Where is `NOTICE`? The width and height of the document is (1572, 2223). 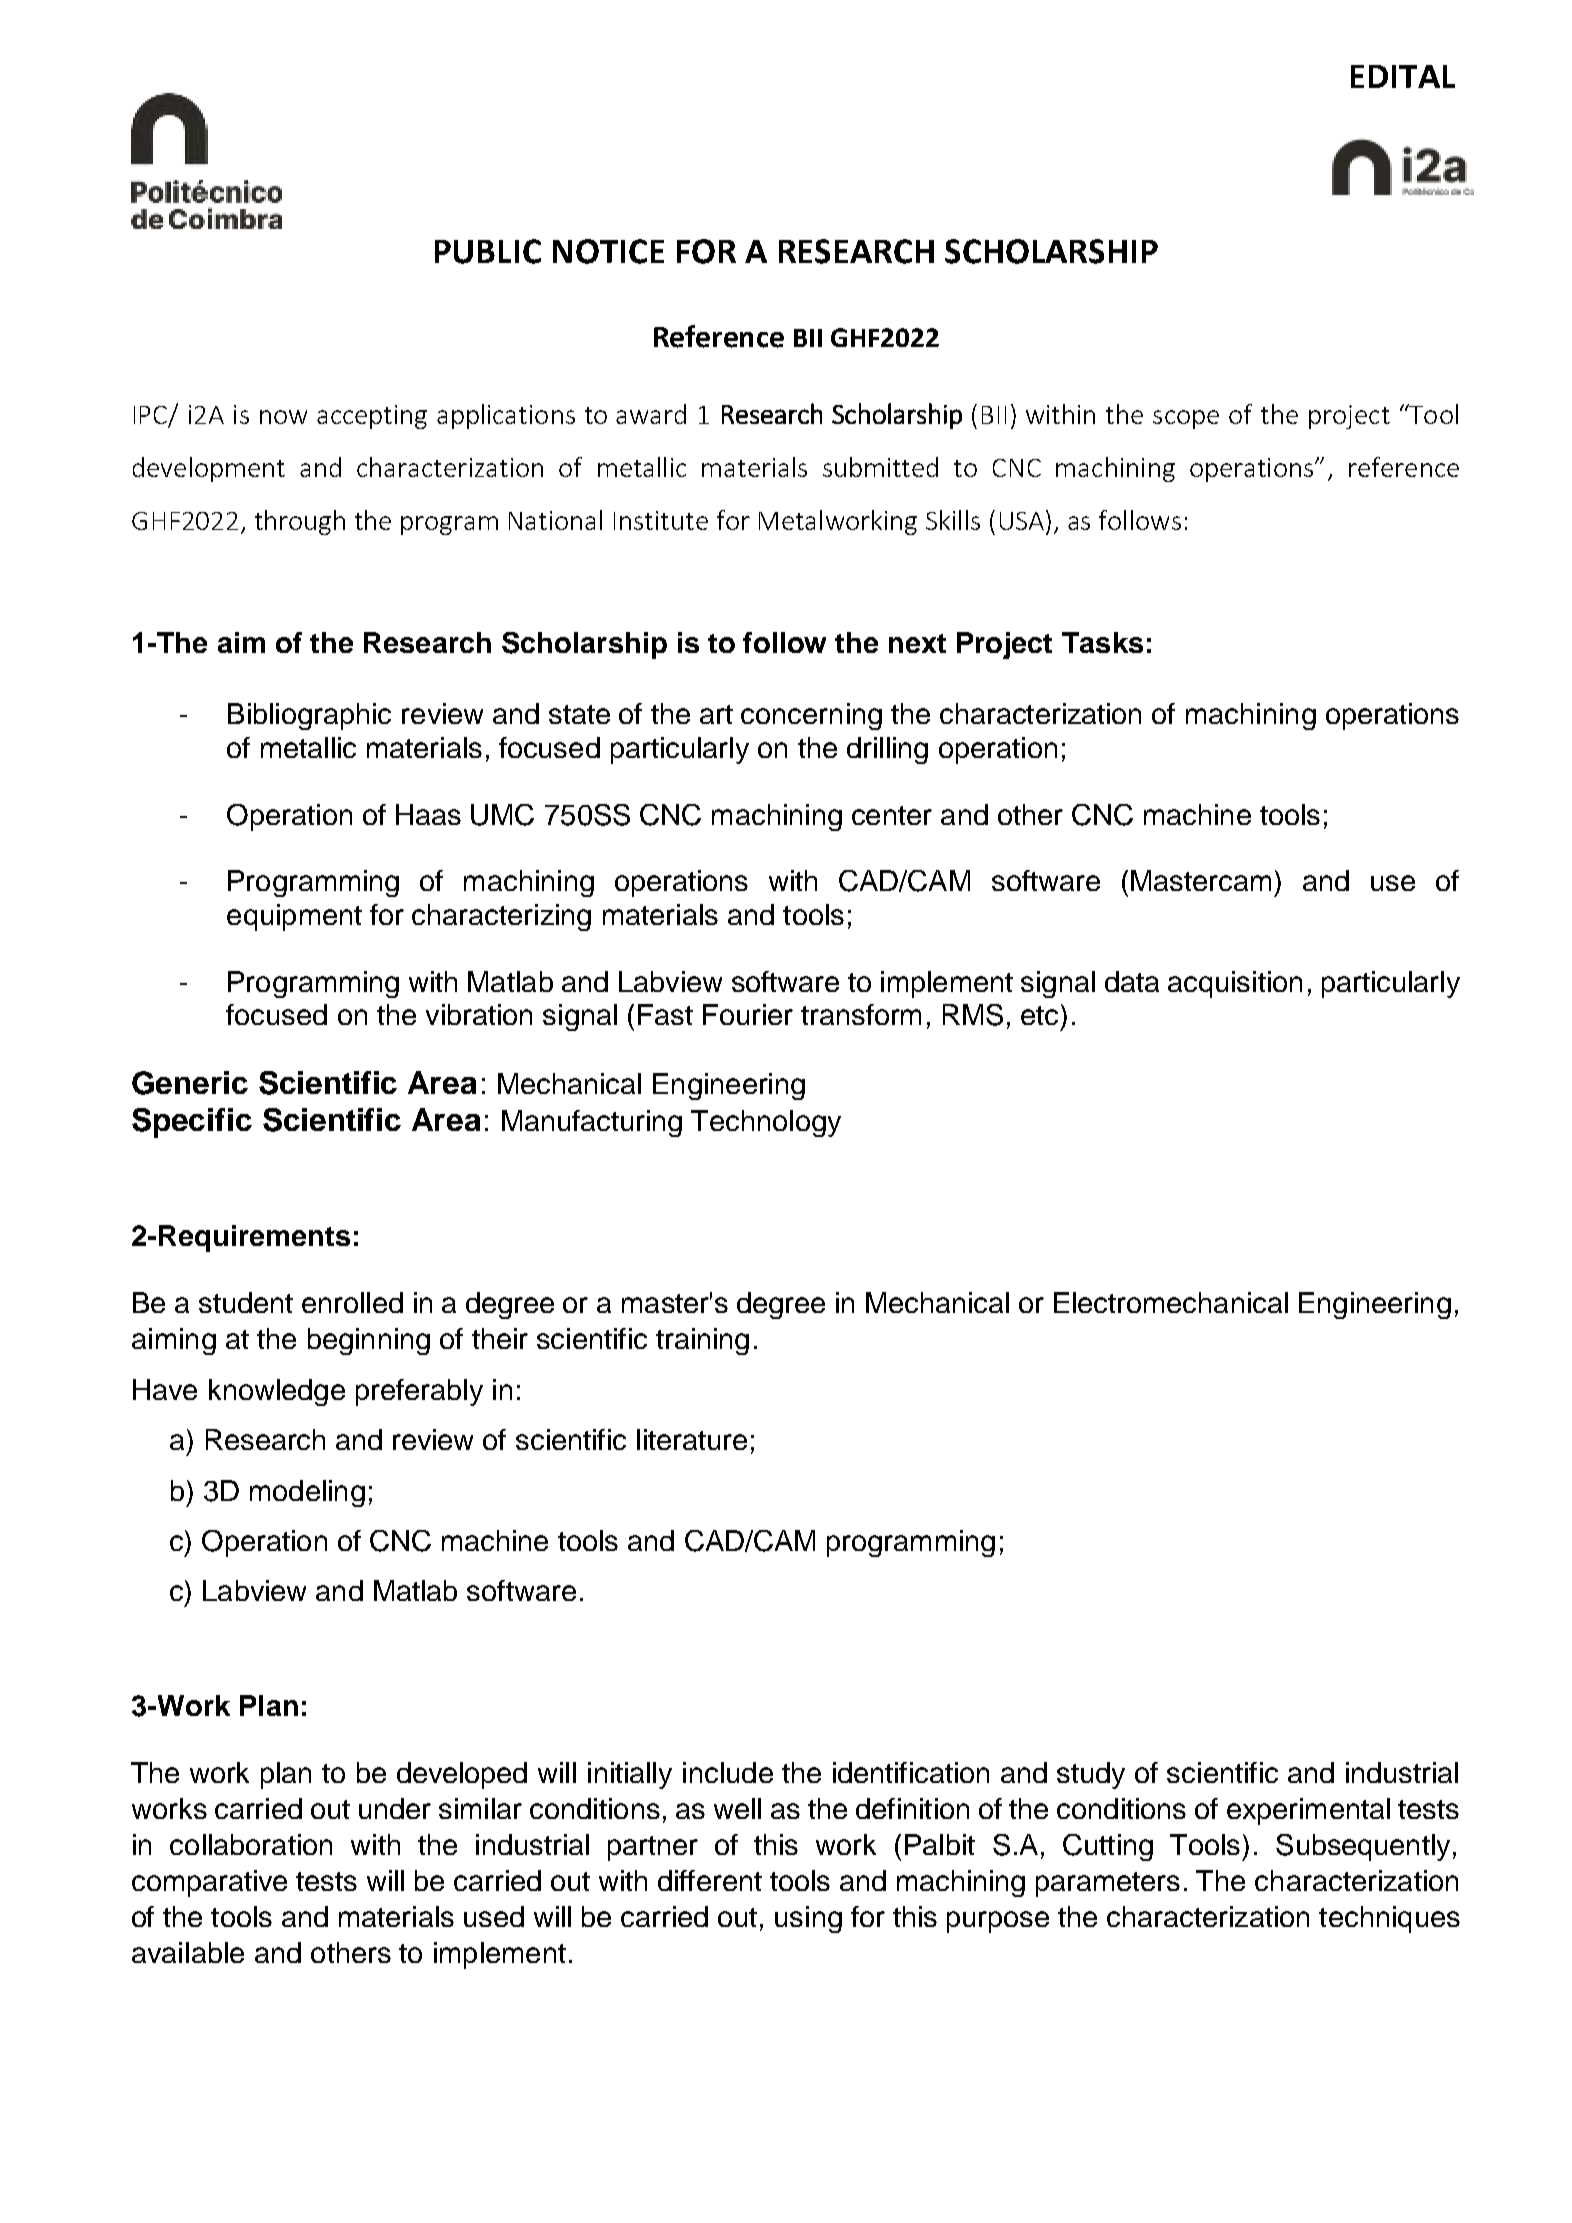 NOTICE is located at coordinates (608, 251).
